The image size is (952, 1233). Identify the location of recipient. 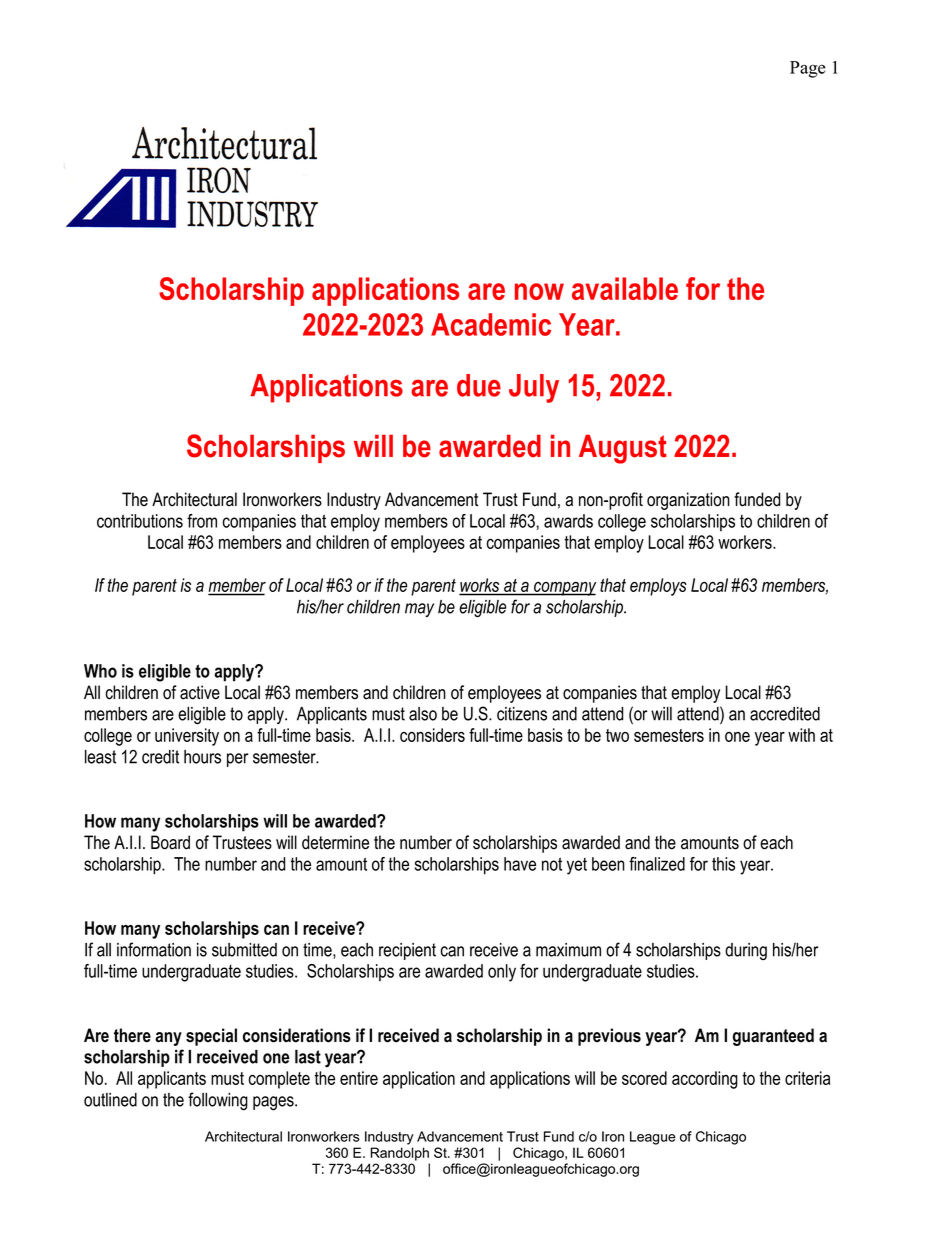
(407, 951).
